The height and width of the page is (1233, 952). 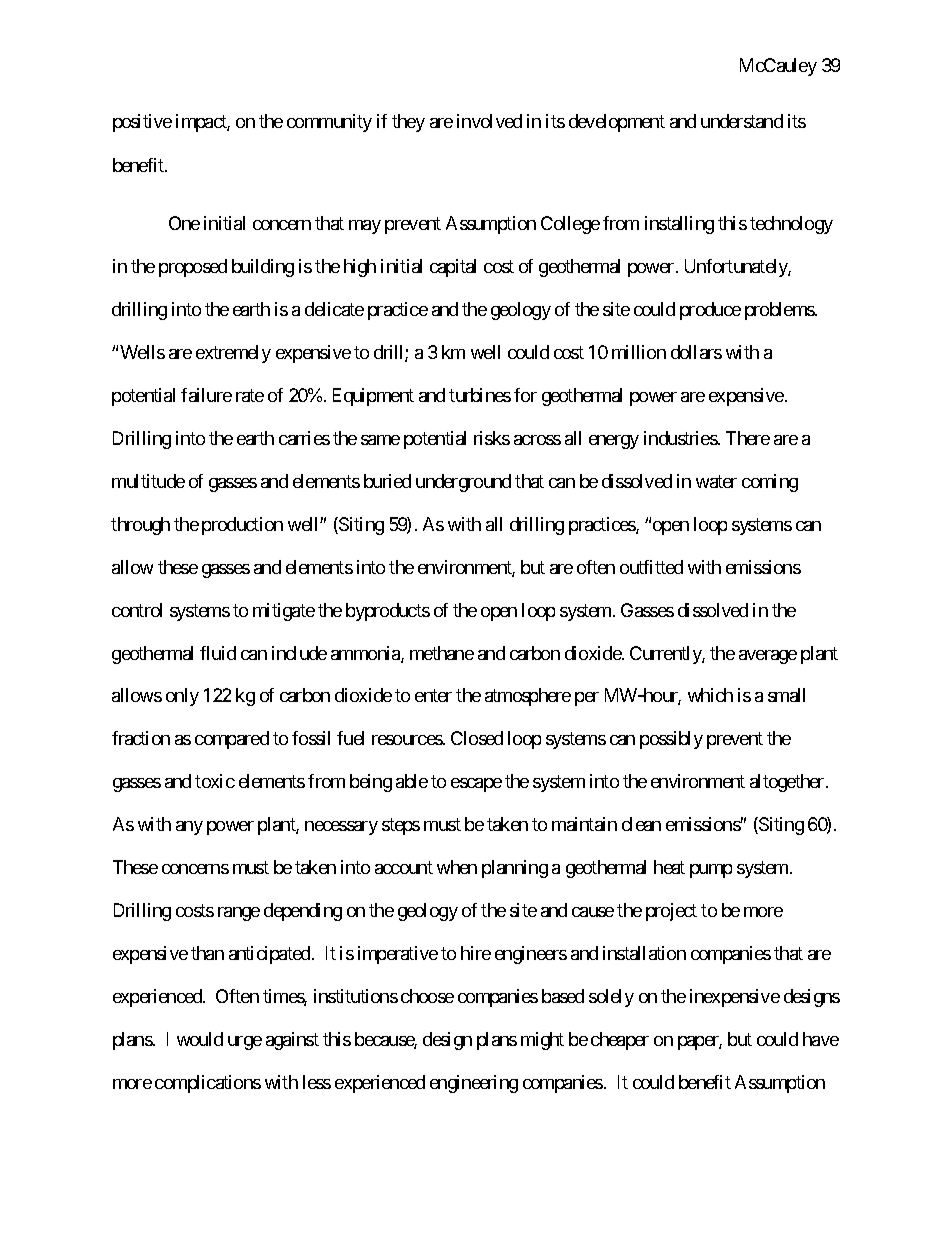 I want to click on average, so click(x=768, y=657).
